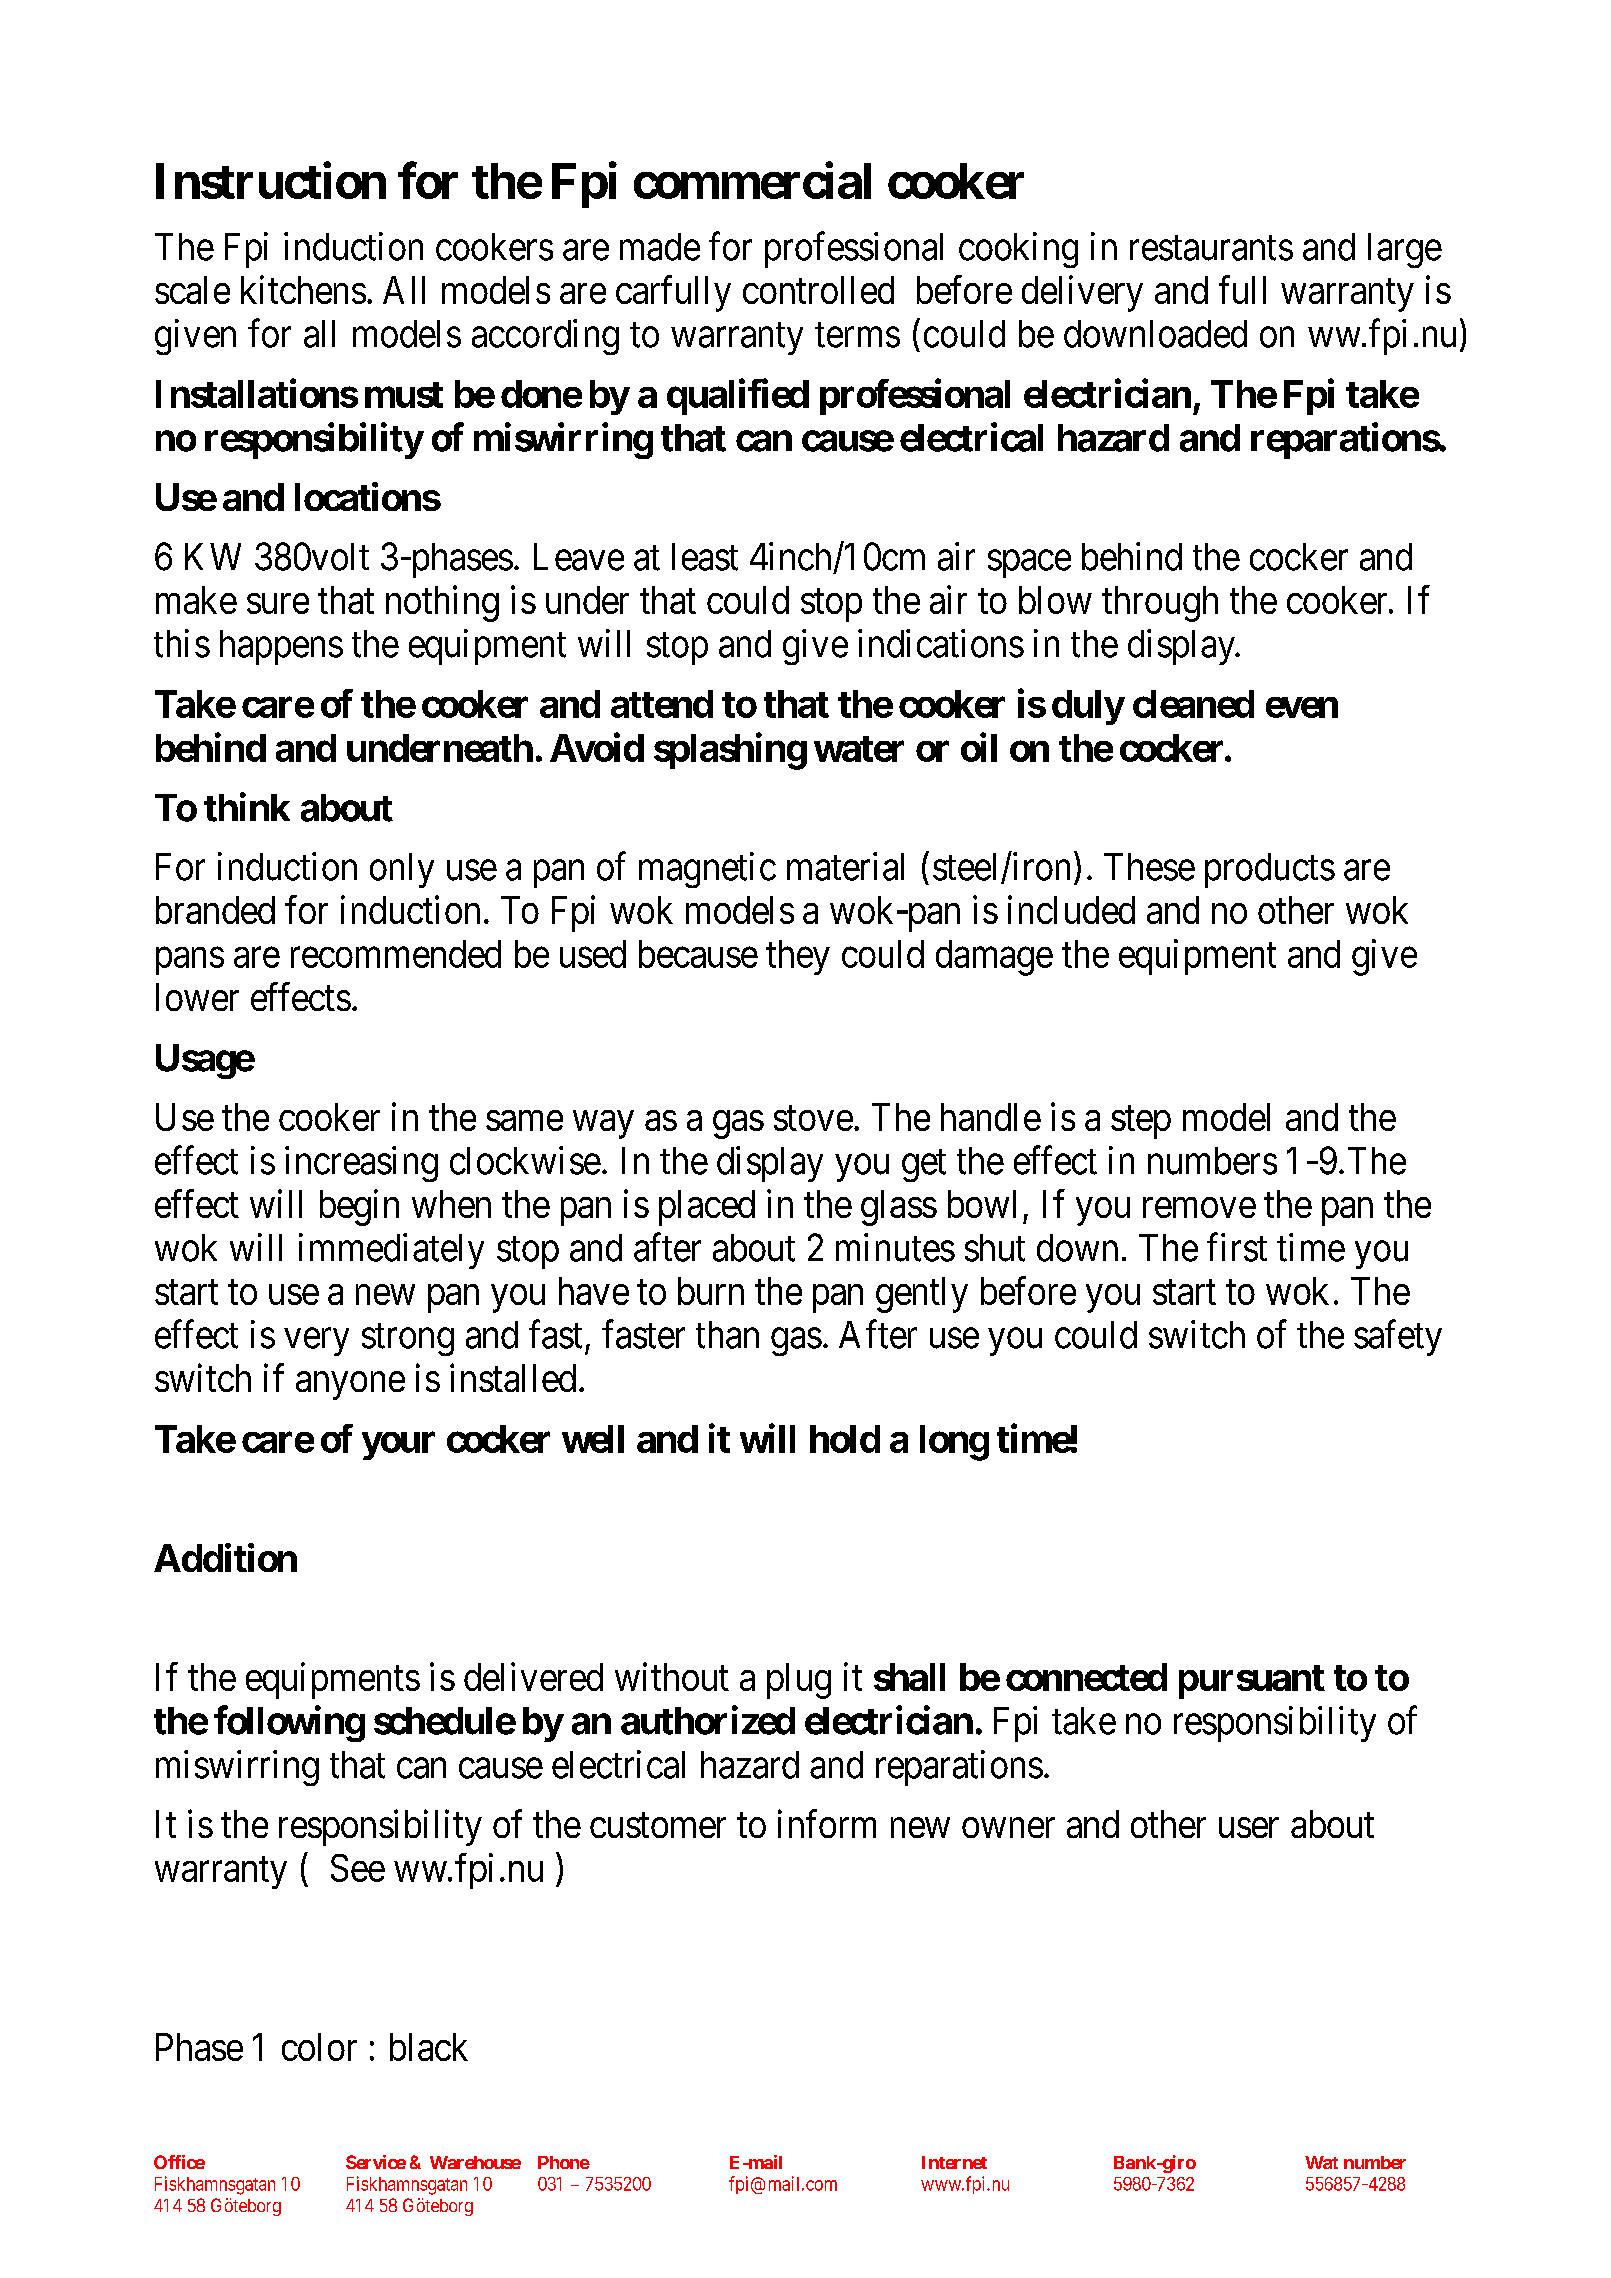 The height and width of the document is (2278, 1611). I want to click on sure, so click(278, 604).
